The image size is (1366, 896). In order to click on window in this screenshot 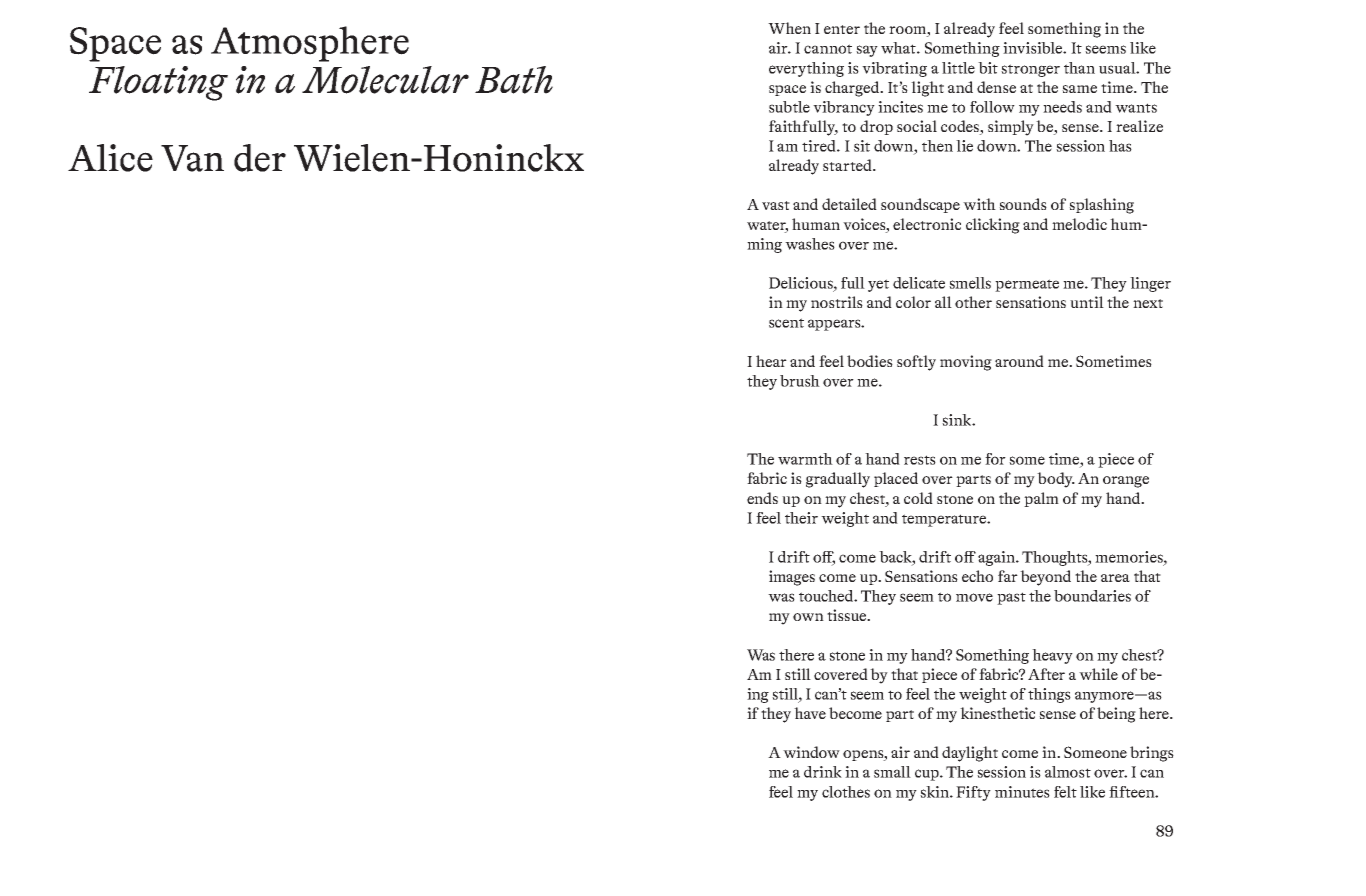, I will do `click(811, 752)`.
